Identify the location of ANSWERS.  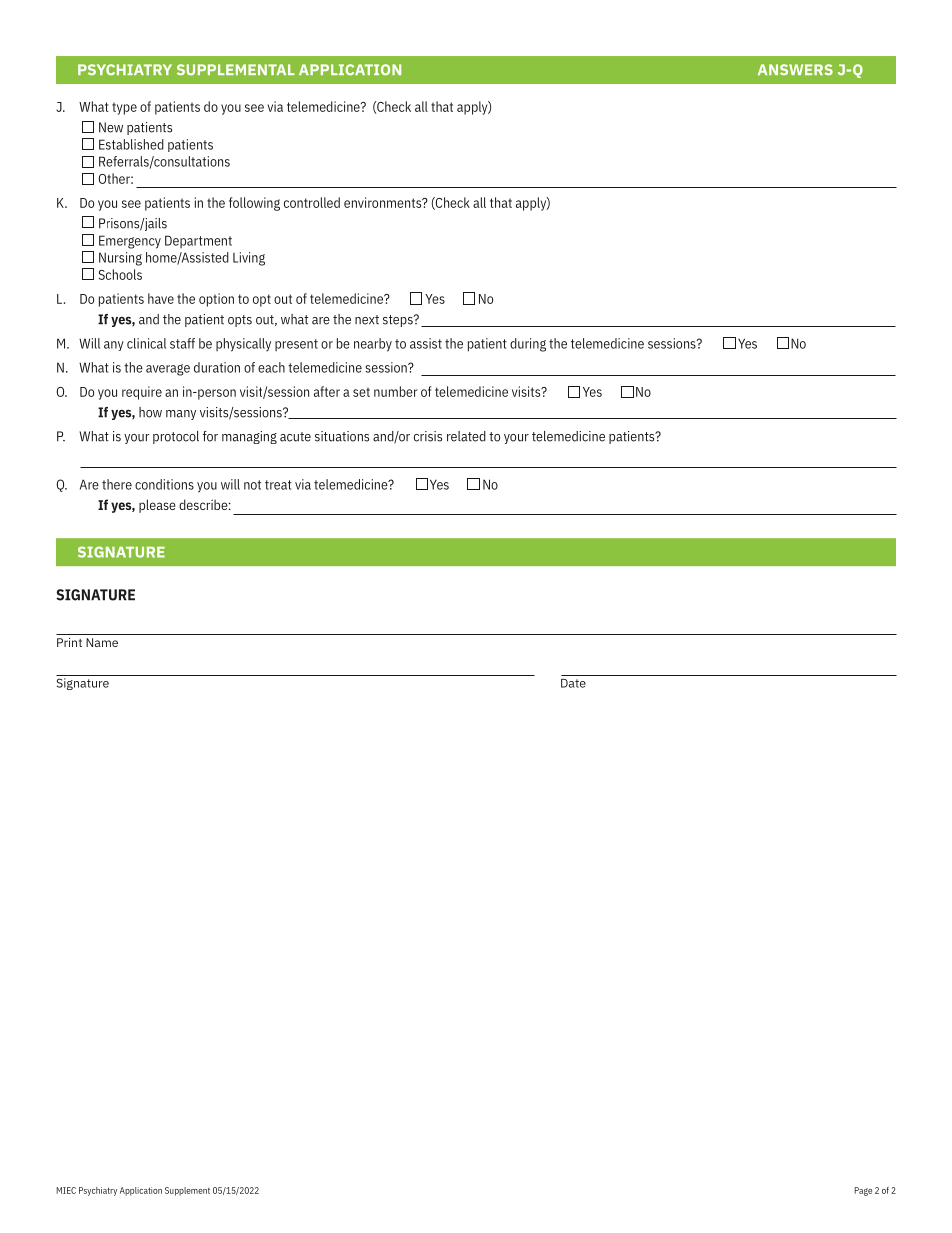
(795, 69).
